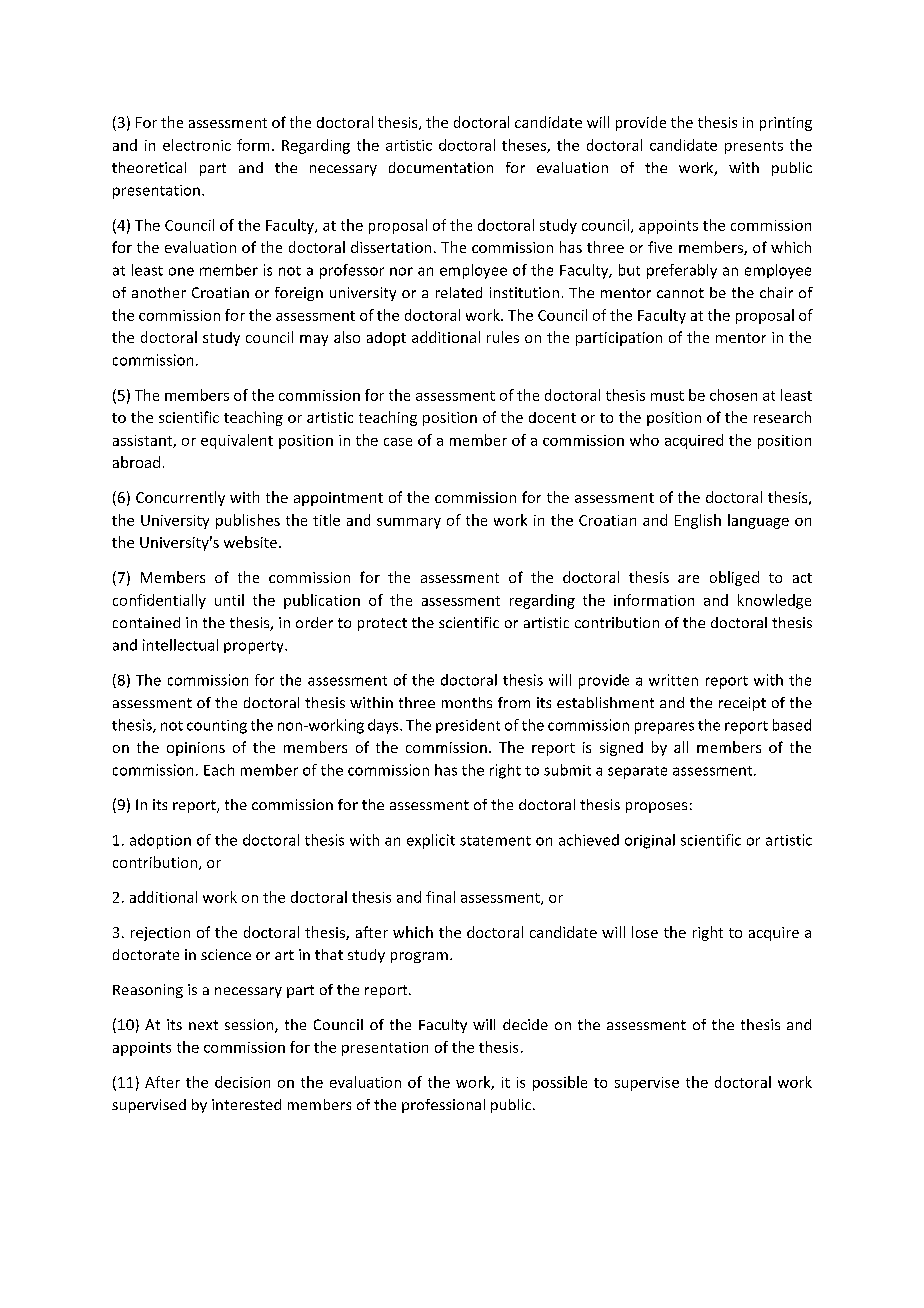 The image size is (924, 1308). I want to click on professional, so click(443, 1106).
